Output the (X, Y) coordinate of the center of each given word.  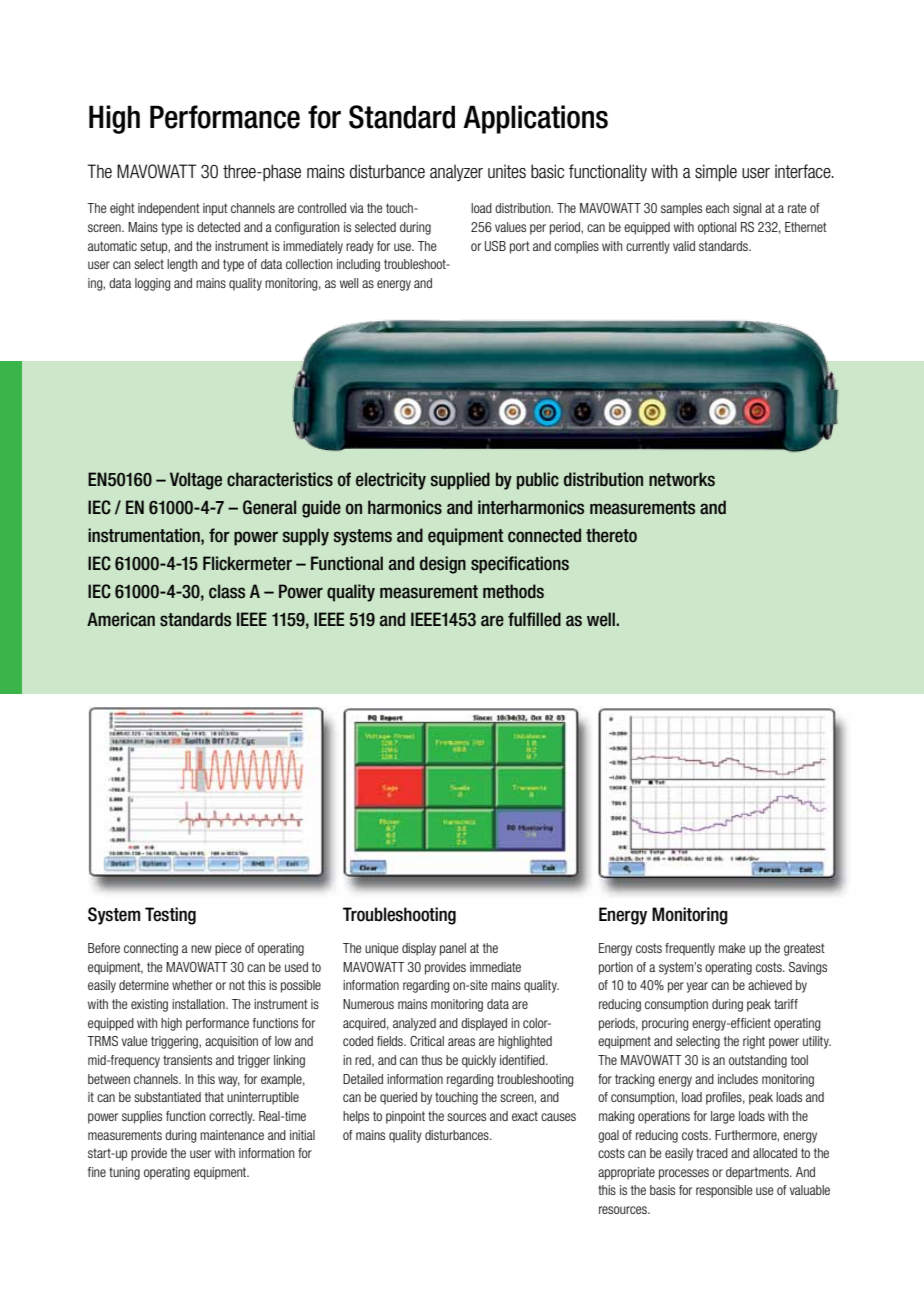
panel (453, 949)
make (732, 948)
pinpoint (405, 1117)
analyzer (456, 173)
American (121, 619)
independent (169, 209)
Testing (170, 916)
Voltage (196, 481)
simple (716, 173)
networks (682, 479)
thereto (611, 535)
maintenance (232, 1135)
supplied (460, 481)
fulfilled (534, 619)
